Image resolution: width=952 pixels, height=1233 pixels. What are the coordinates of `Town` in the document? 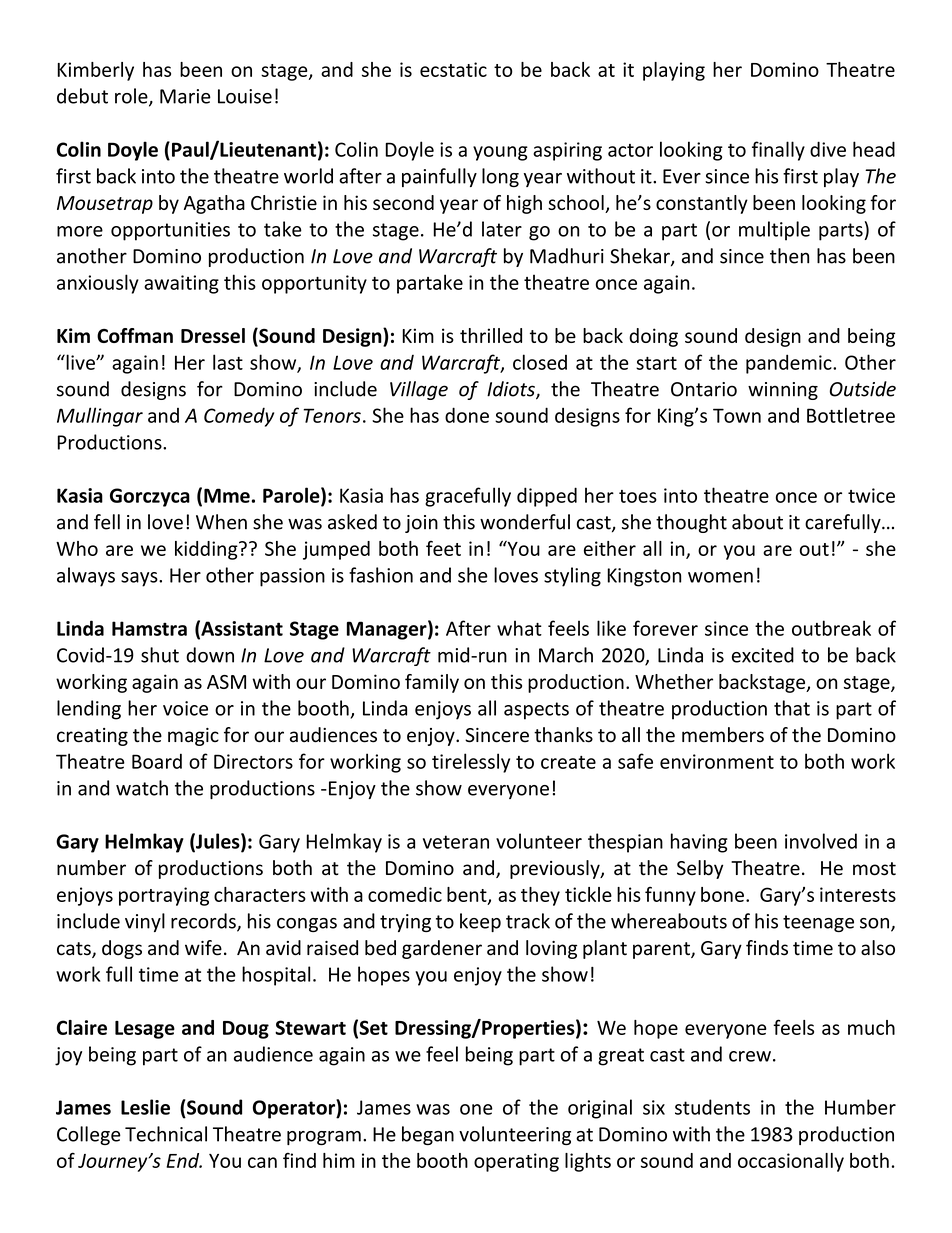 It's located at (737, 415).
